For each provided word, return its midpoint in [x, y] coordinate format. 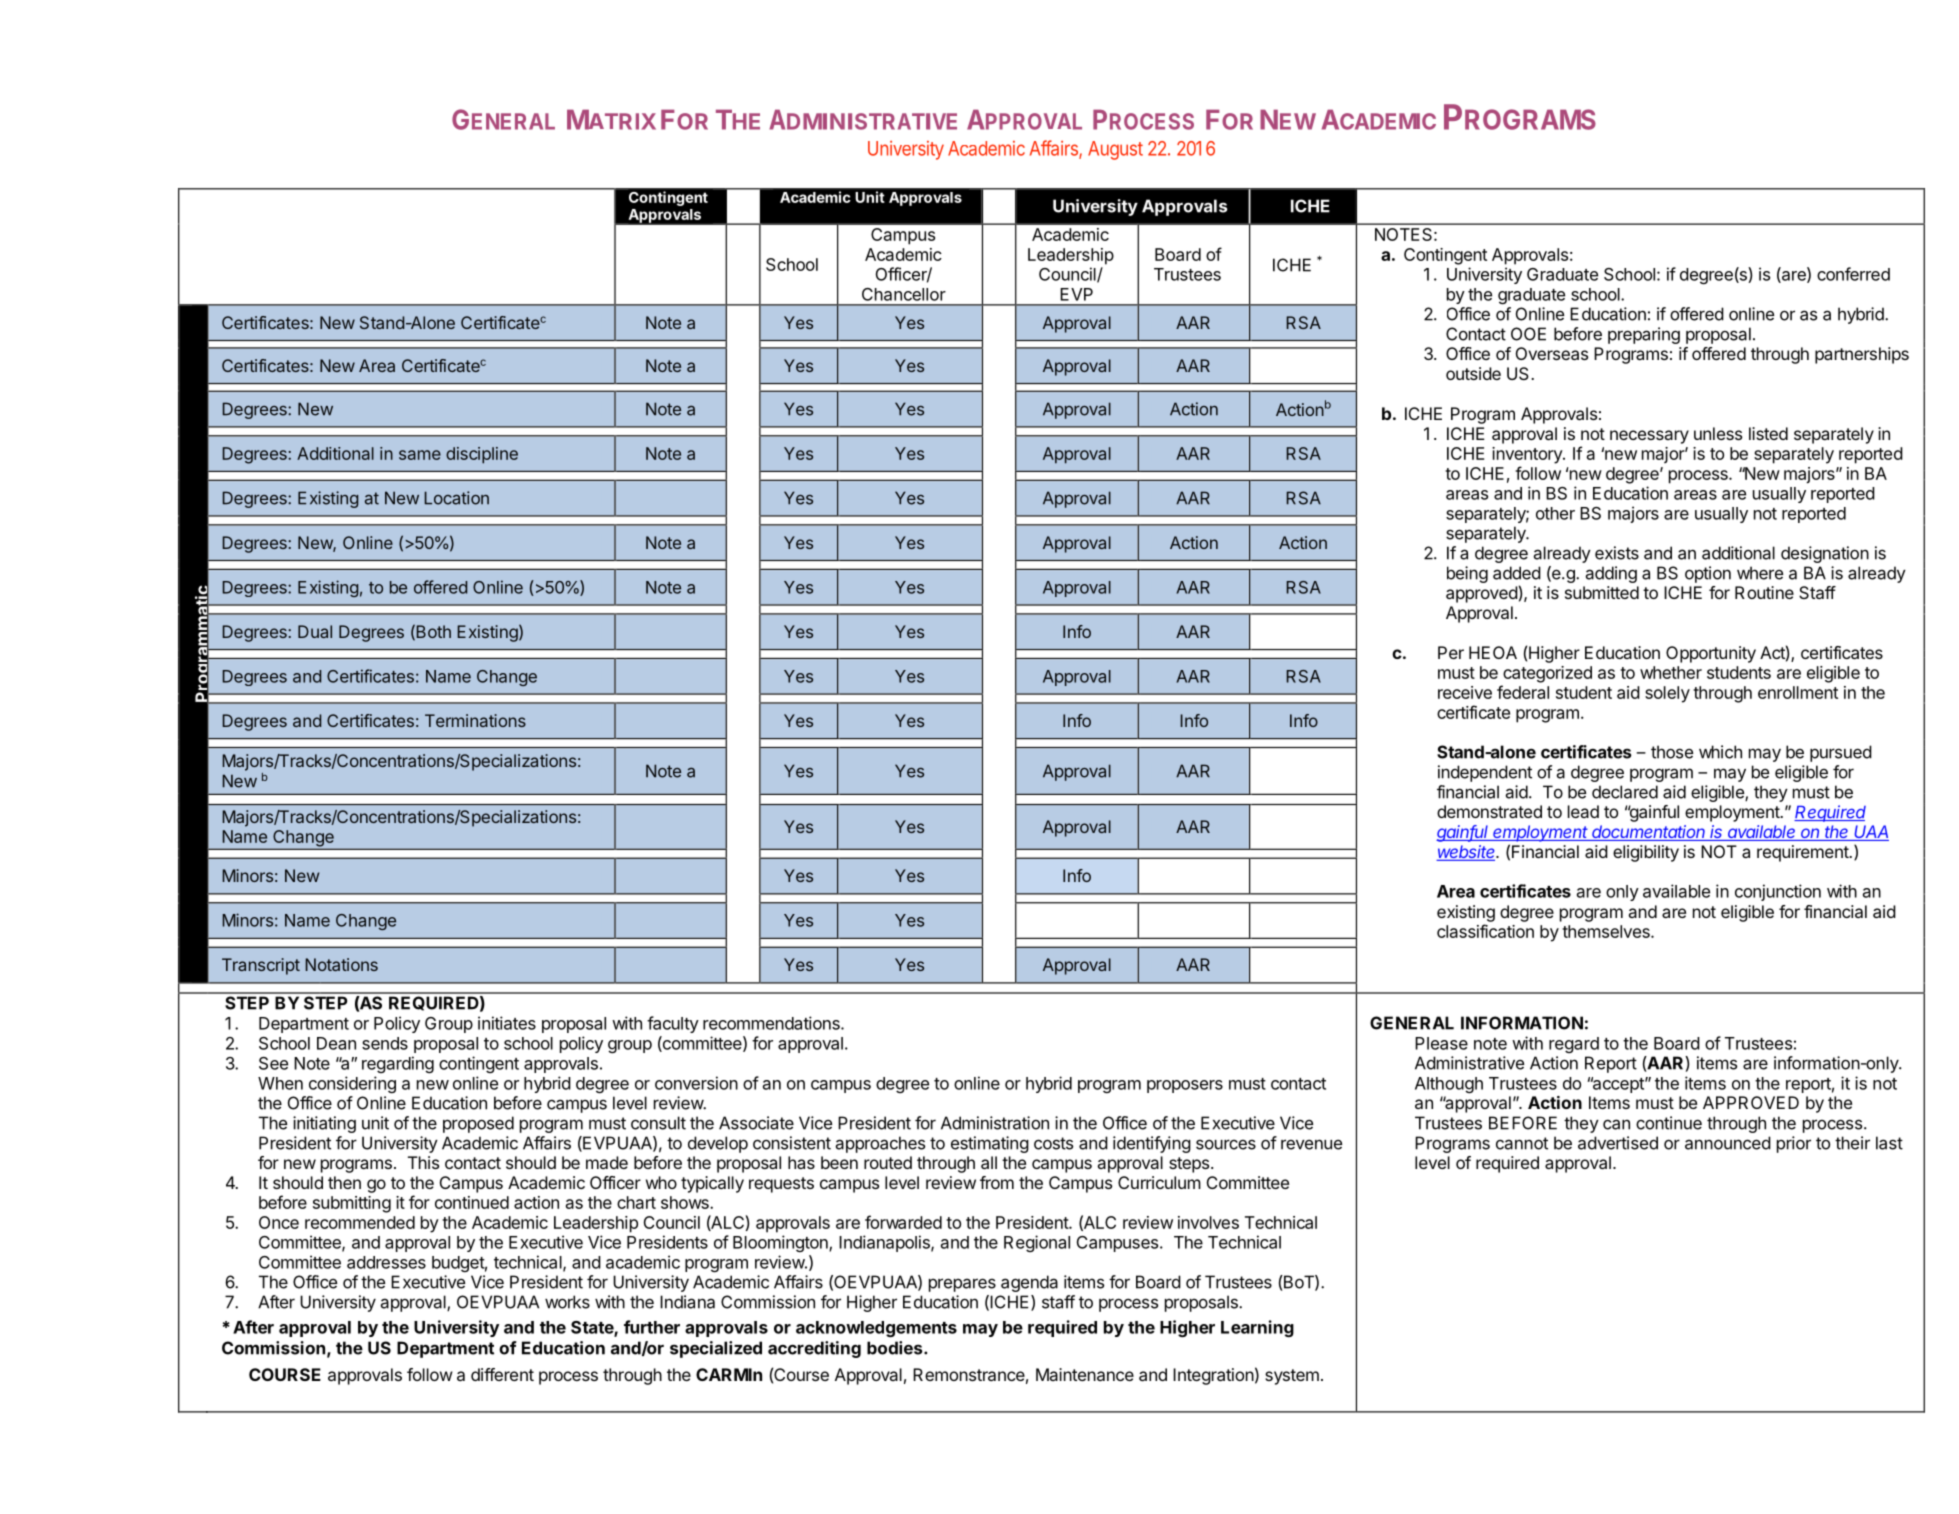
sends [385, 1043]
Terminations [475, 720]
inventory [1528, 455]
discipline [482, 455]
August [1115, 150]
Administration [995, 1123]
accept [1618, 1085]
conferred [1853, 274]
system [1292, 1377]
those [1672, 752]
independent [1485, 773]
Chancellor [904, 294]
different [502, 1374]
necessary [1649, 437]
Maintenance [1085, 1374]
